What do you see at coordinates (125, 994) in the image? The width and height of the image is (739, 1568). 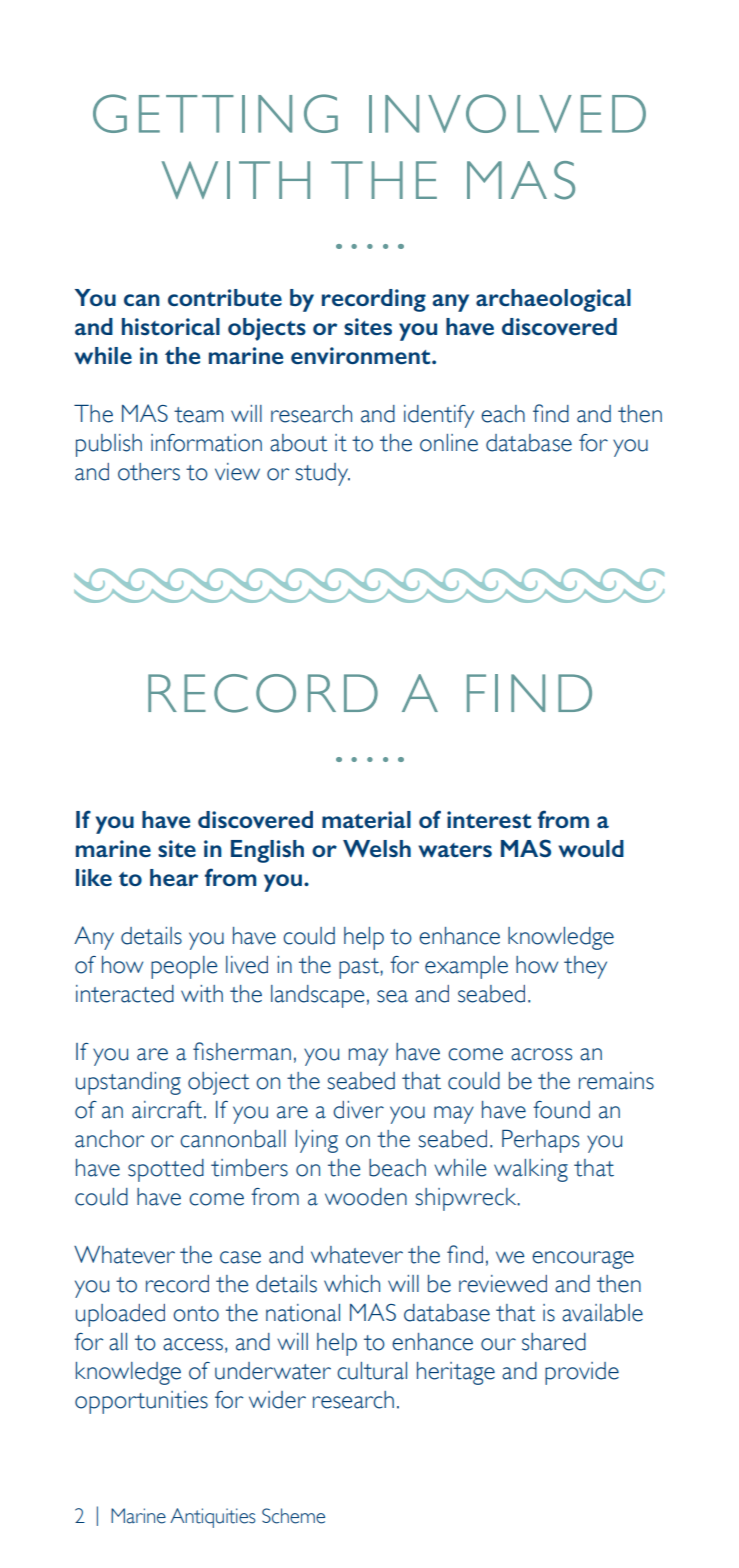 I see `interacted` at bounding box center [125, 994].
